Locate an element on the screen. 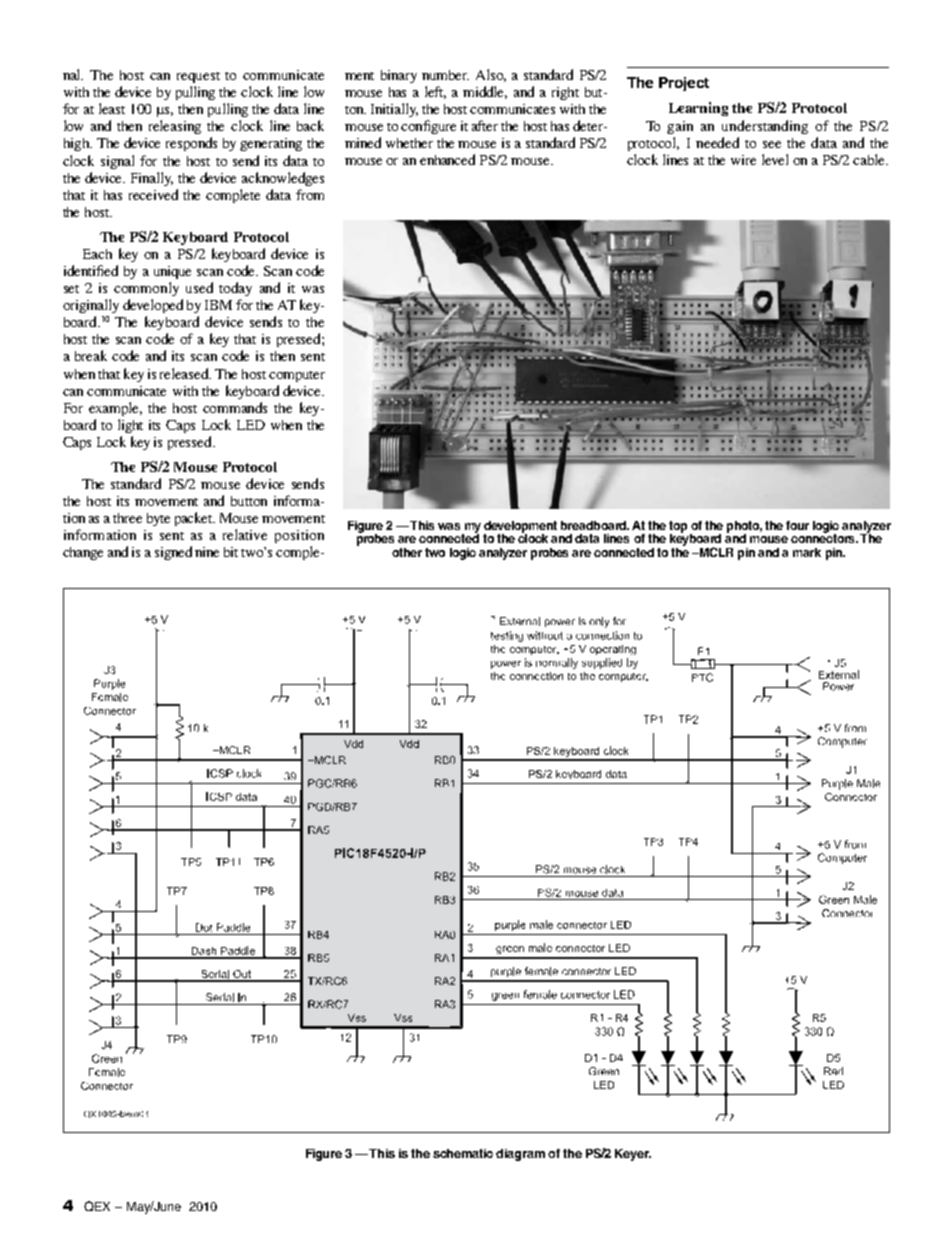  mark is located at coordinates (807, 552).
